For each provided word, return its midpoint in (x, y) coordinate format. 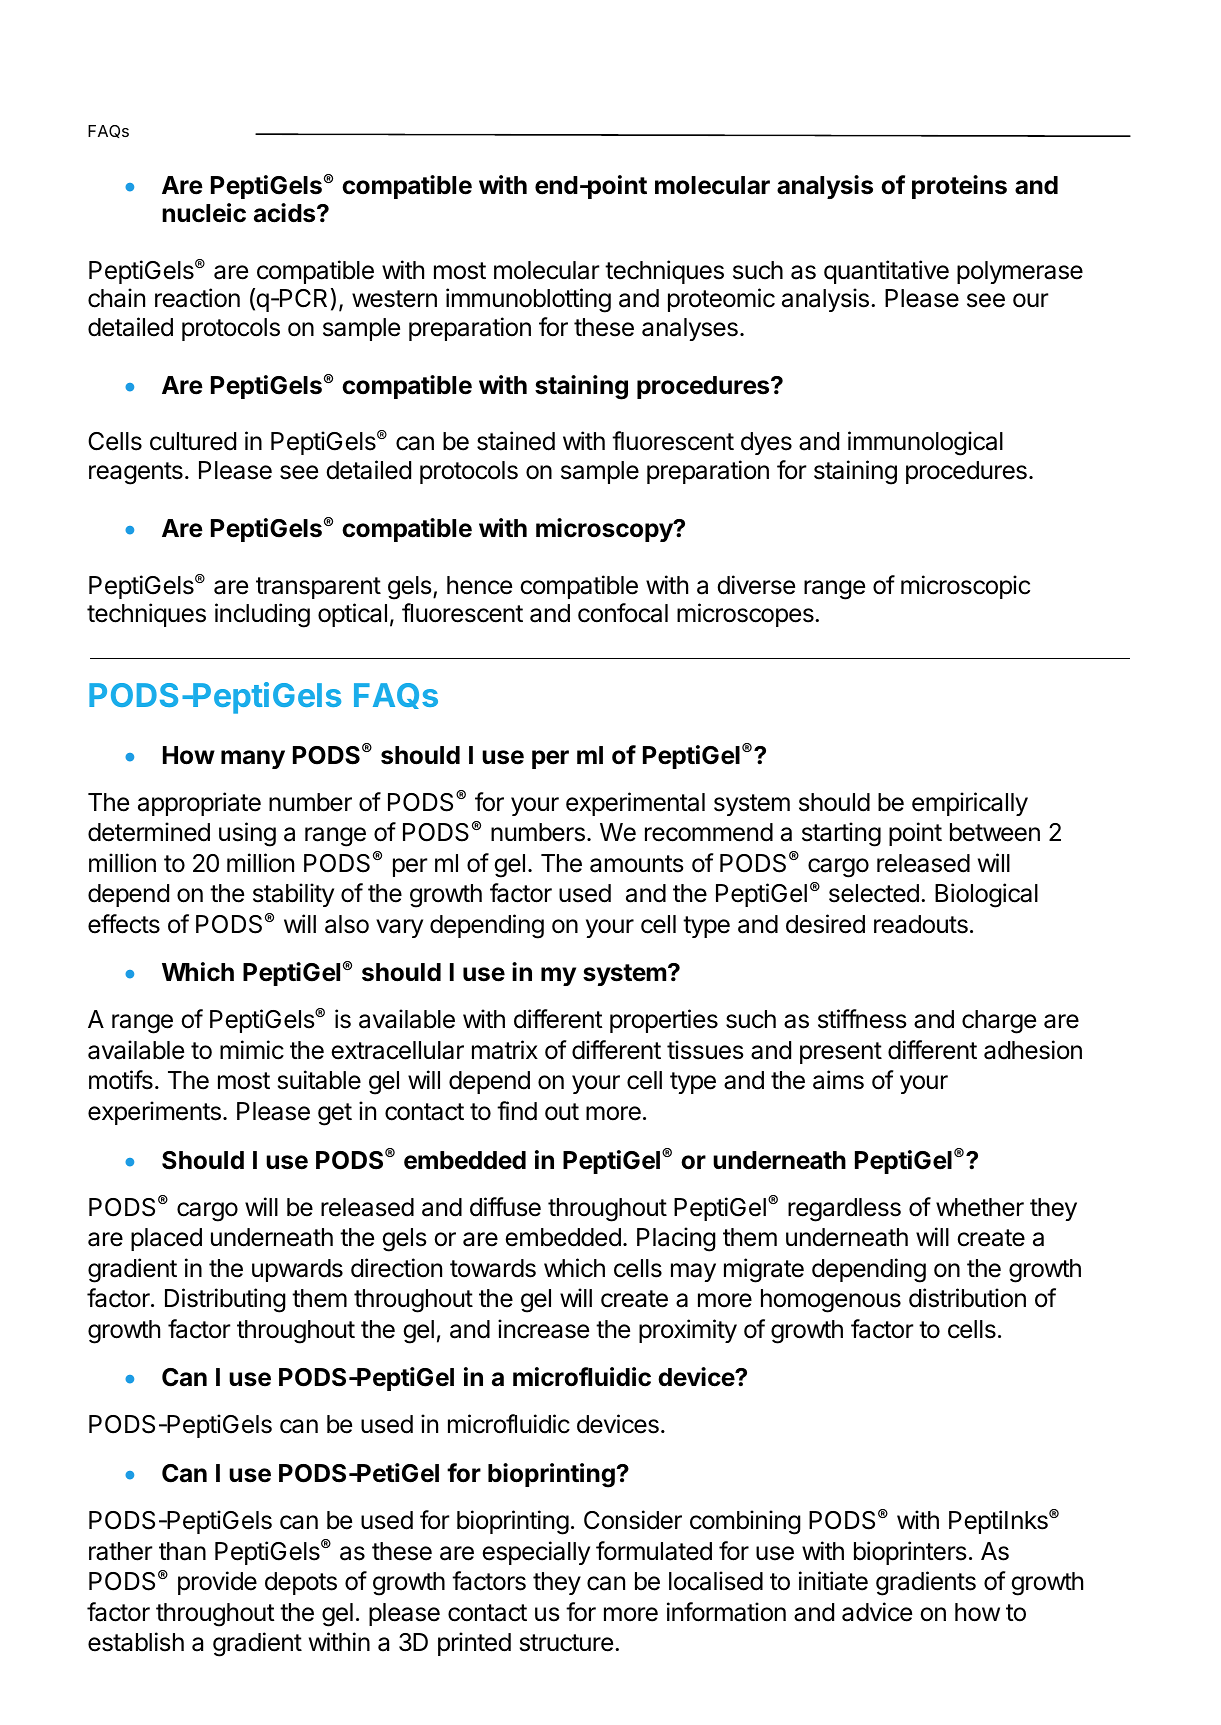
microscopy (605, 530)
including (262, 615)
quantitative (886, 272)
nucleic (204, 213)
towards (493, 1268)
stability (293, 895)
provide (217, 1583)
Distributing (225, 1300)
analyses (690, 329)
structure (566, 1643)
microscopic (965, 587)
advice (877, 1612)
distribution (967, 1298)
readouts (921, 924)
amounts (636, 864)
